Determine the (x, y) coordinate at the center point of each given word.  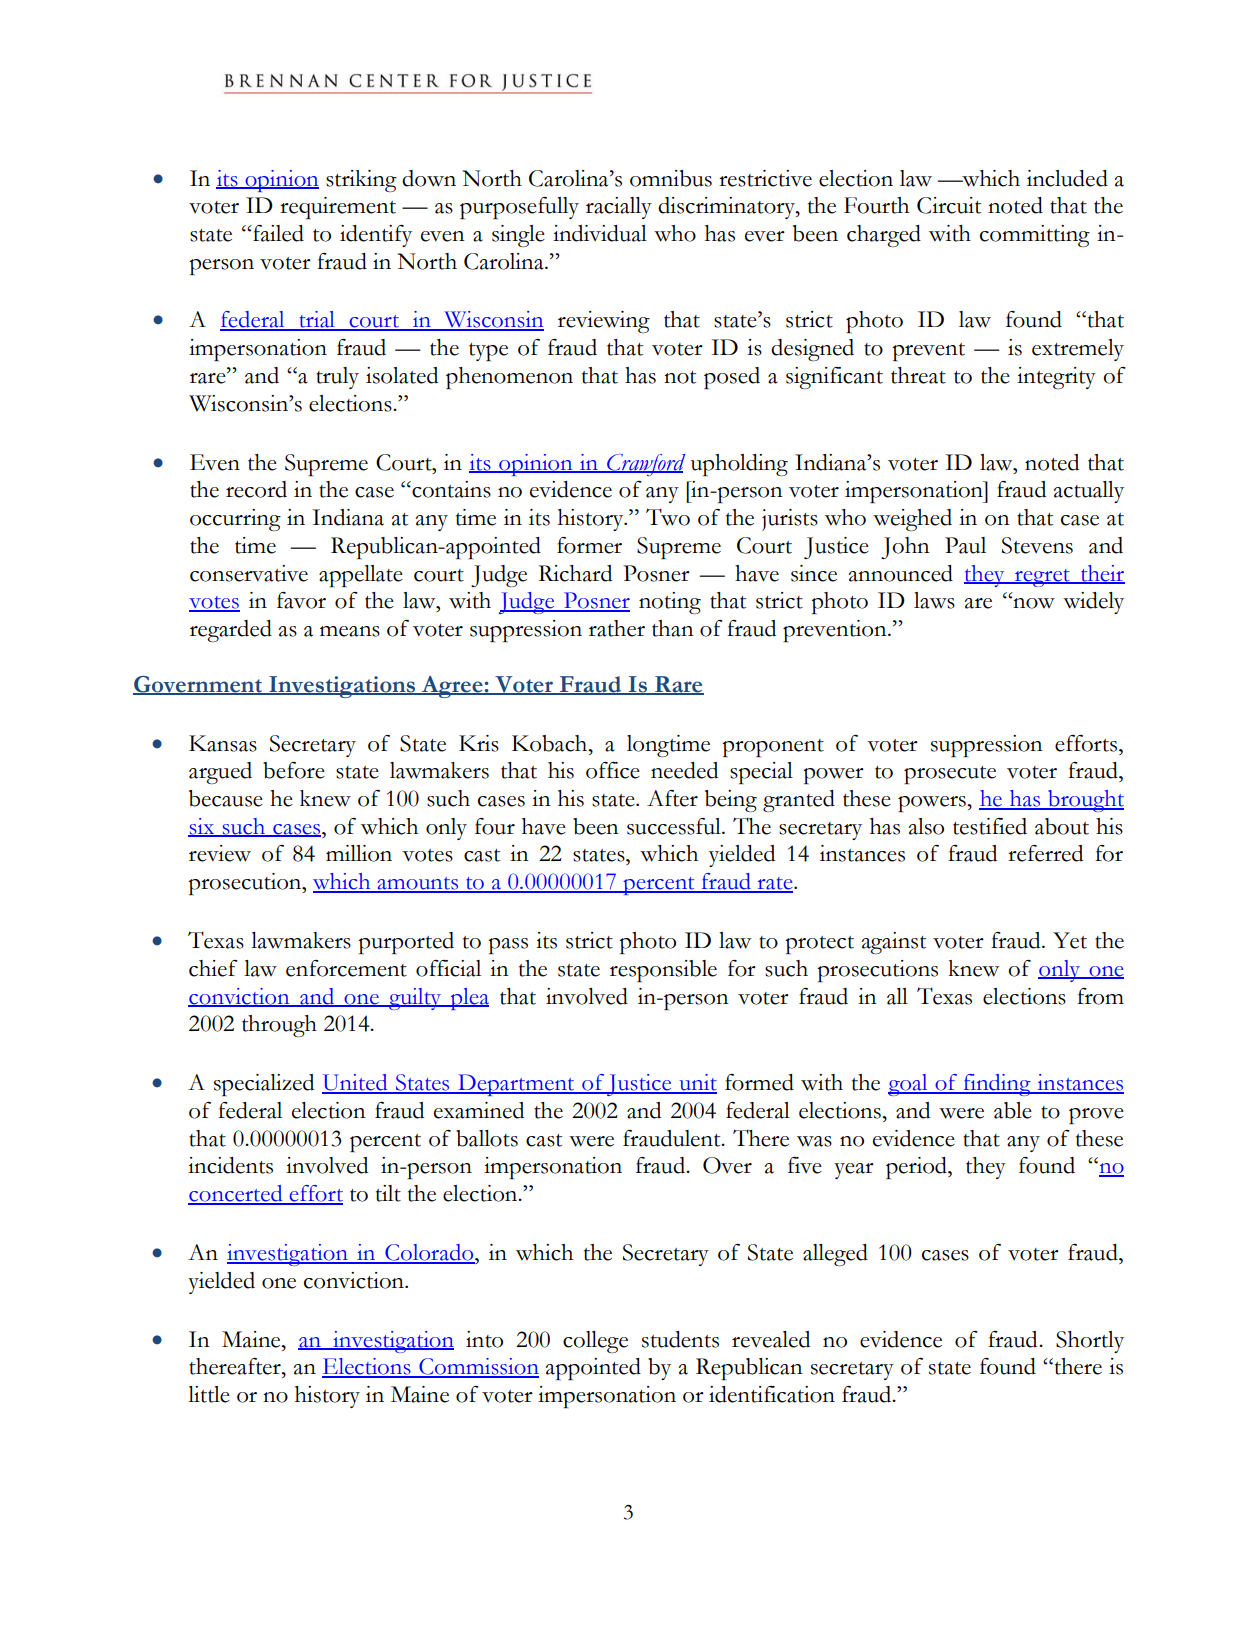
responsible (663, 971)
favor (301, 600)
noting (670, 603)
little (209, 1394)
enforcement (346, 968)
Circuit (949, 205)
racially (619, 208)
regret (1042, 578)
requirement (338, 208)
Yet (1070, 940)
